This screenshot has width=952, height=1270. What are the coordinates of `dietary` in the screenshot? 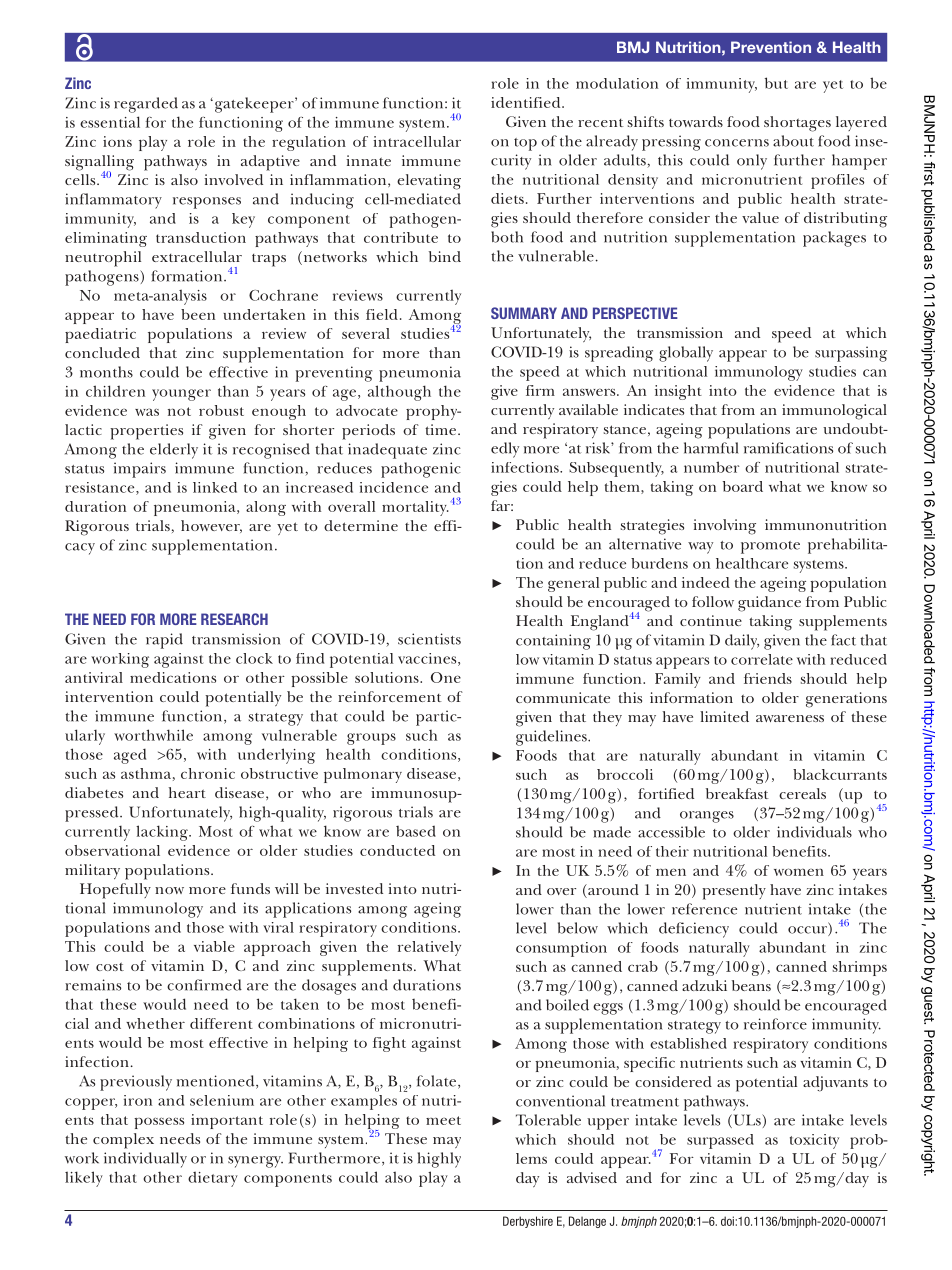 It's located at (213, 1179).
